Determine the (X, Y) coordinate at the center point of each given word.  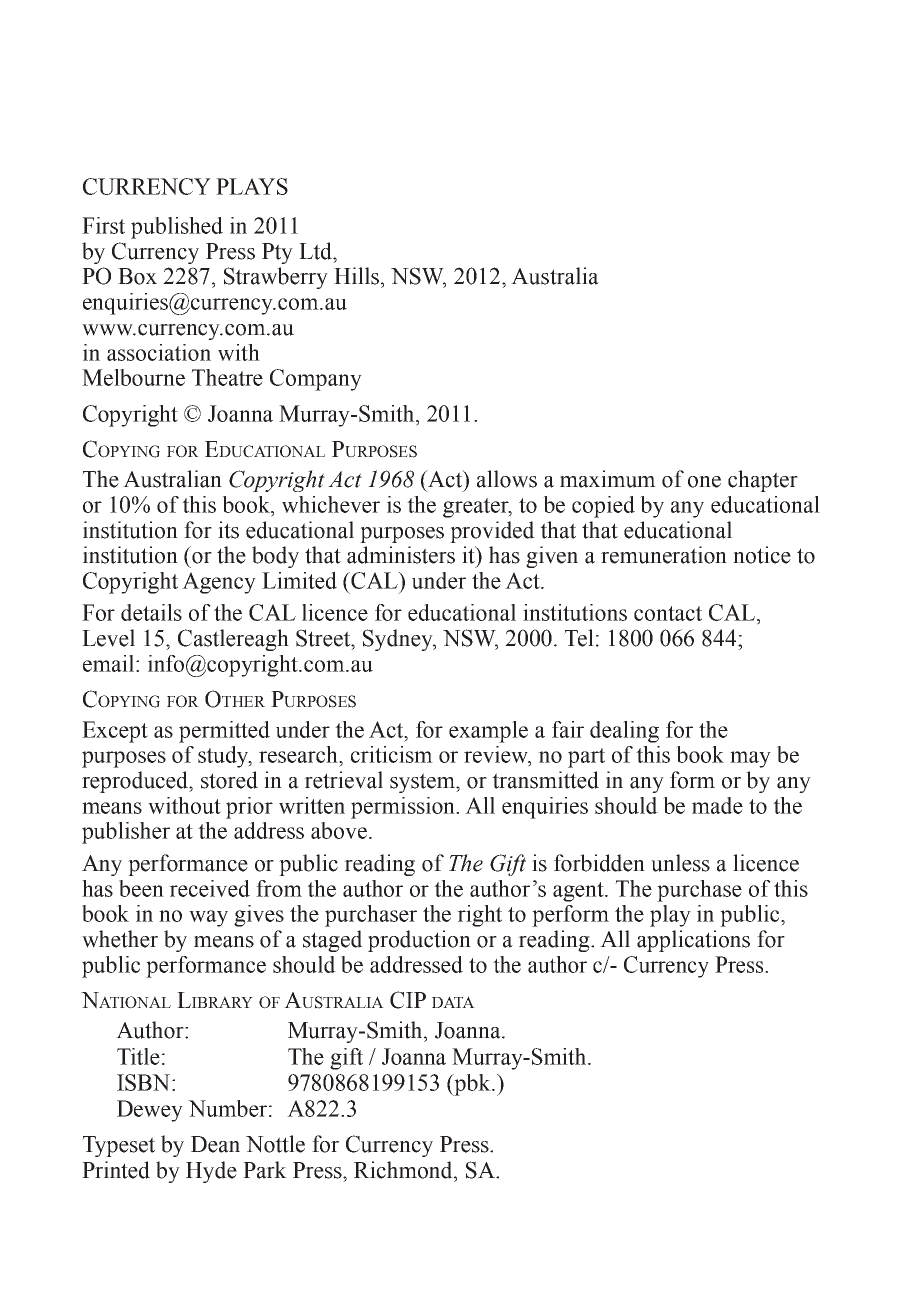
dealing (624, 732)
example (488, 732)
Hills (358, 276)
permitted (224, 732)
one (704, 482)
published (177, 228)
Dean (215, 1144)
